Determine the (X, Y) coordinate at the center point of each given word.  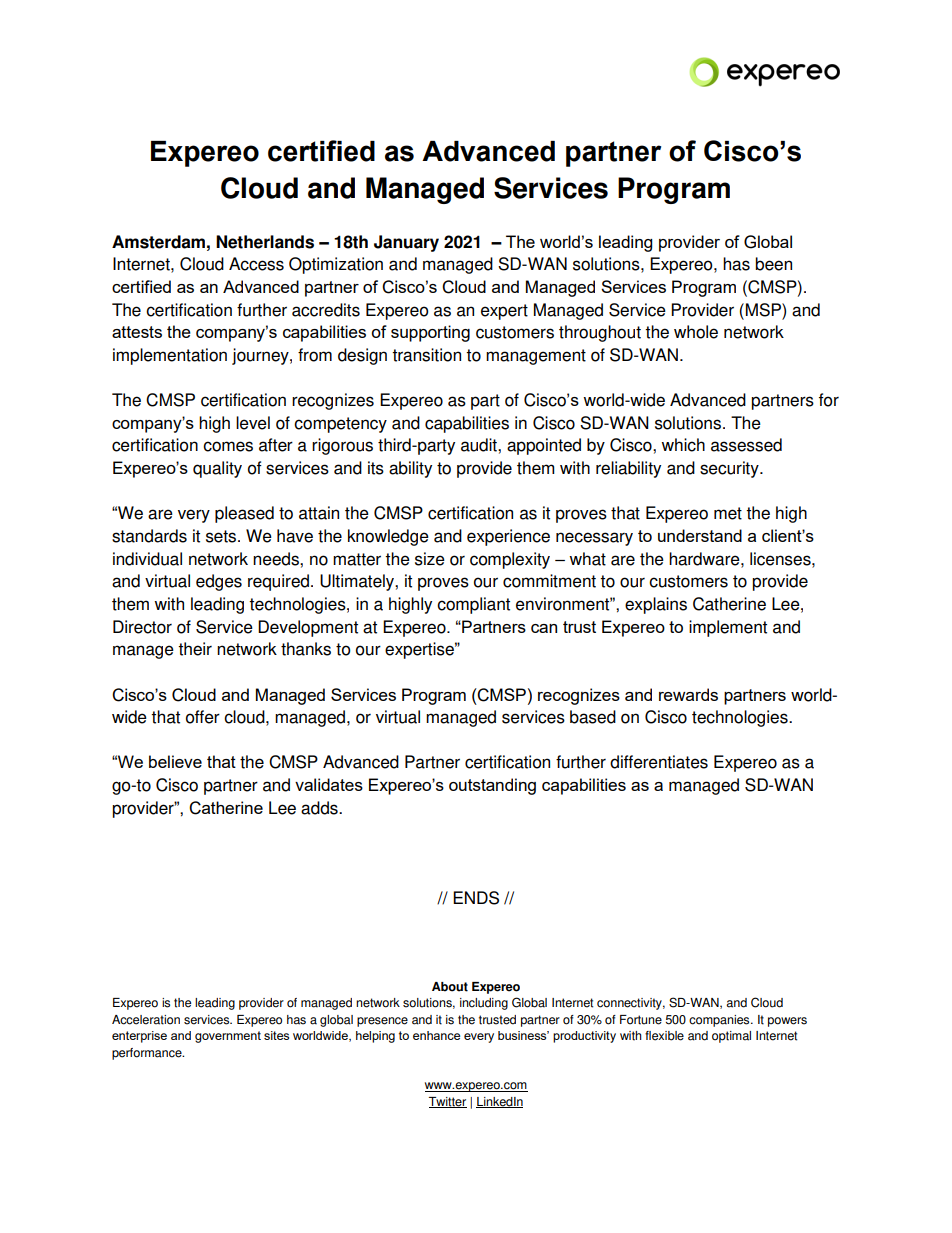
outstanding (492, 786)
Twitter (448, 1102)
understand (700, 535)
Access (256, 264)
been (773, 264)
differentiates (659, 762)
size (430, 559)
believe (175, 761)
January (406, 243)
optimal (731, 1037)
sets (222, 536)
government (228, 1037)
